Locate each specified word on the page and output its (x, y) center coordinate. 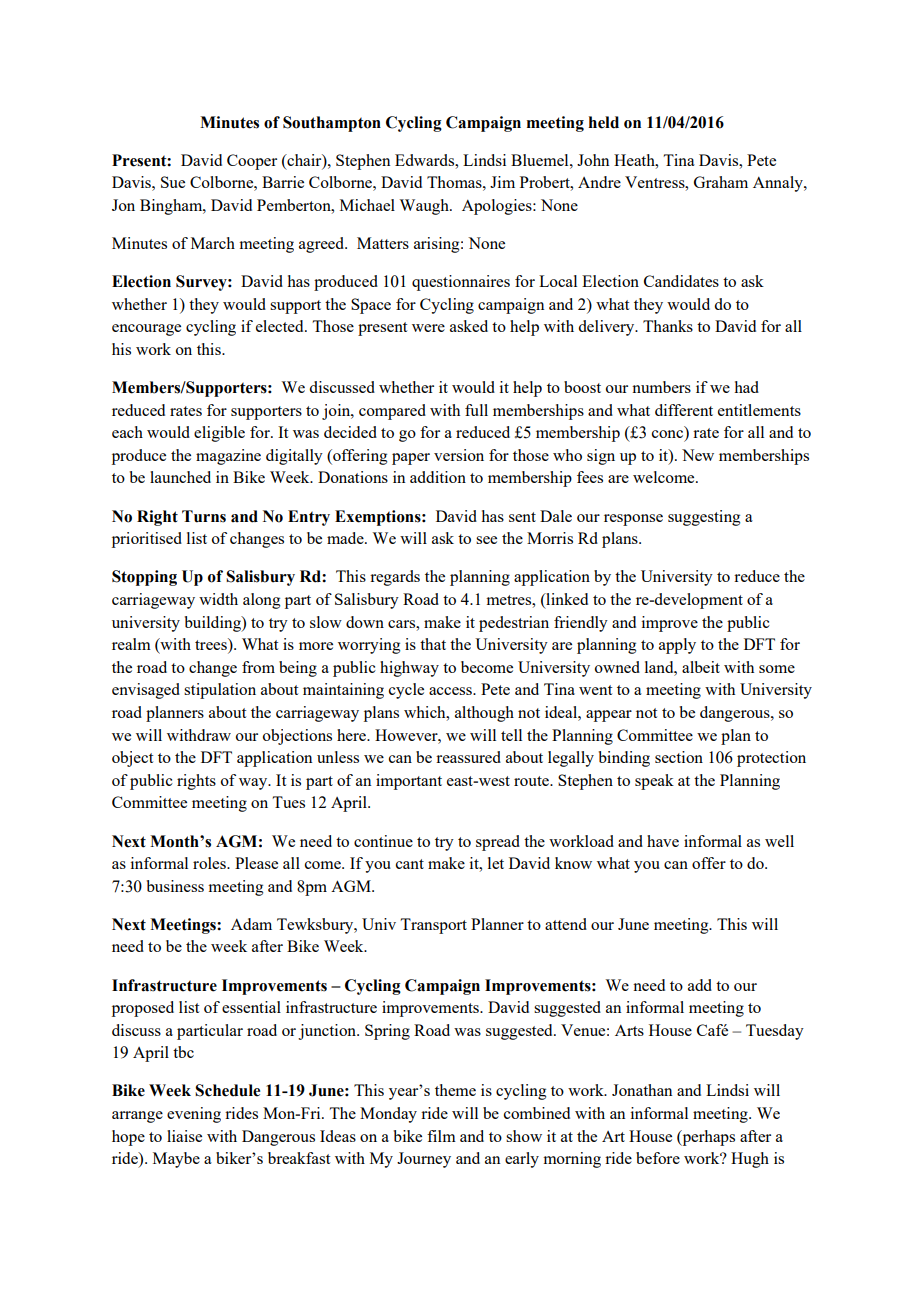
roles (210, 863)
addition (438, 477)
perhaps (707, 1138)
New (698, 455)
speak (654, 782)
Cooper (252, 162)
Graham (721, 182)
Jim (502, 182)
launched (180, 477)
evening (194, 1115)
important (409, 782)
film (441, 1136)
